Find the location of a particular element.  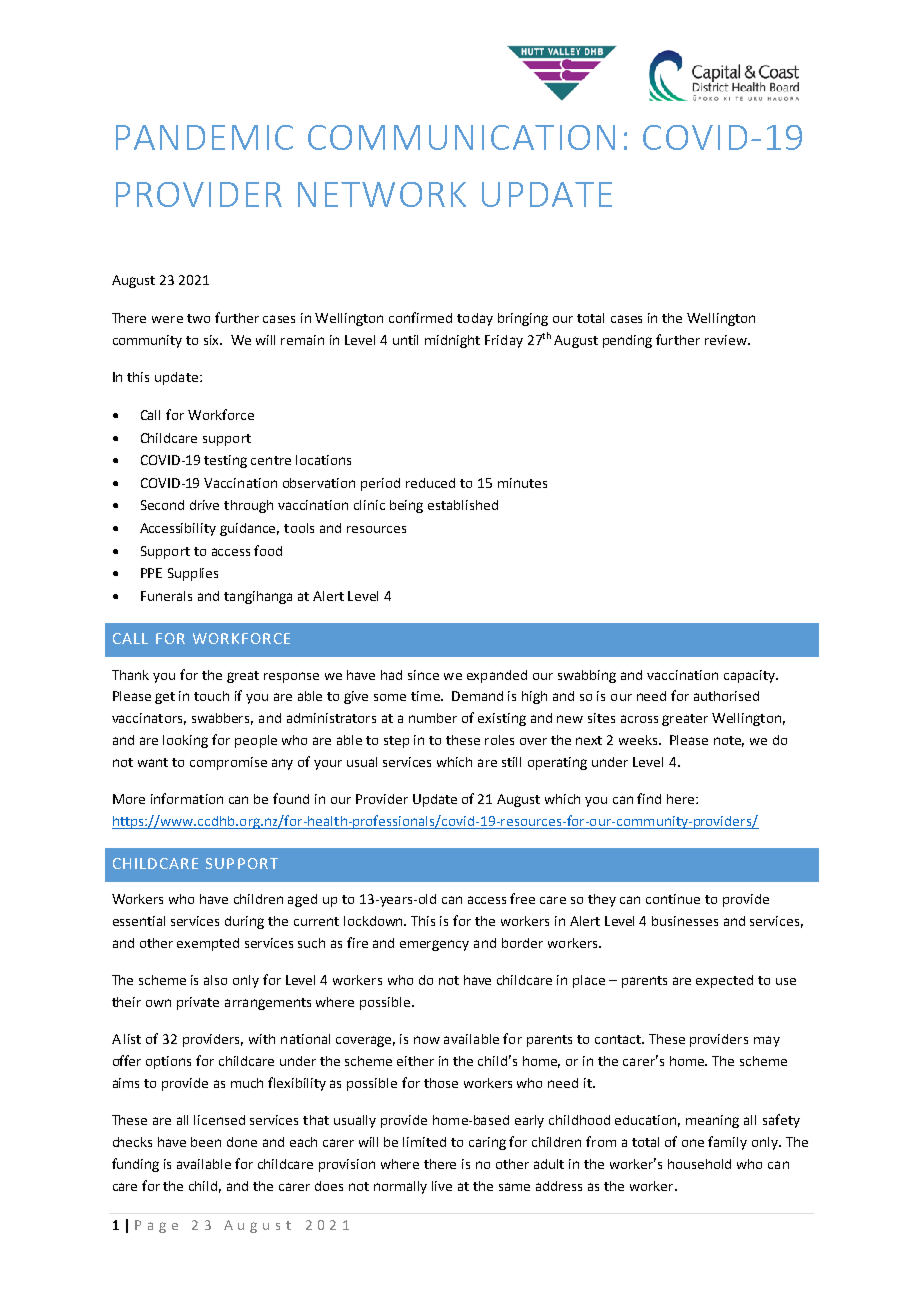

PANDEMIC is located at coordinates (204, 137).
